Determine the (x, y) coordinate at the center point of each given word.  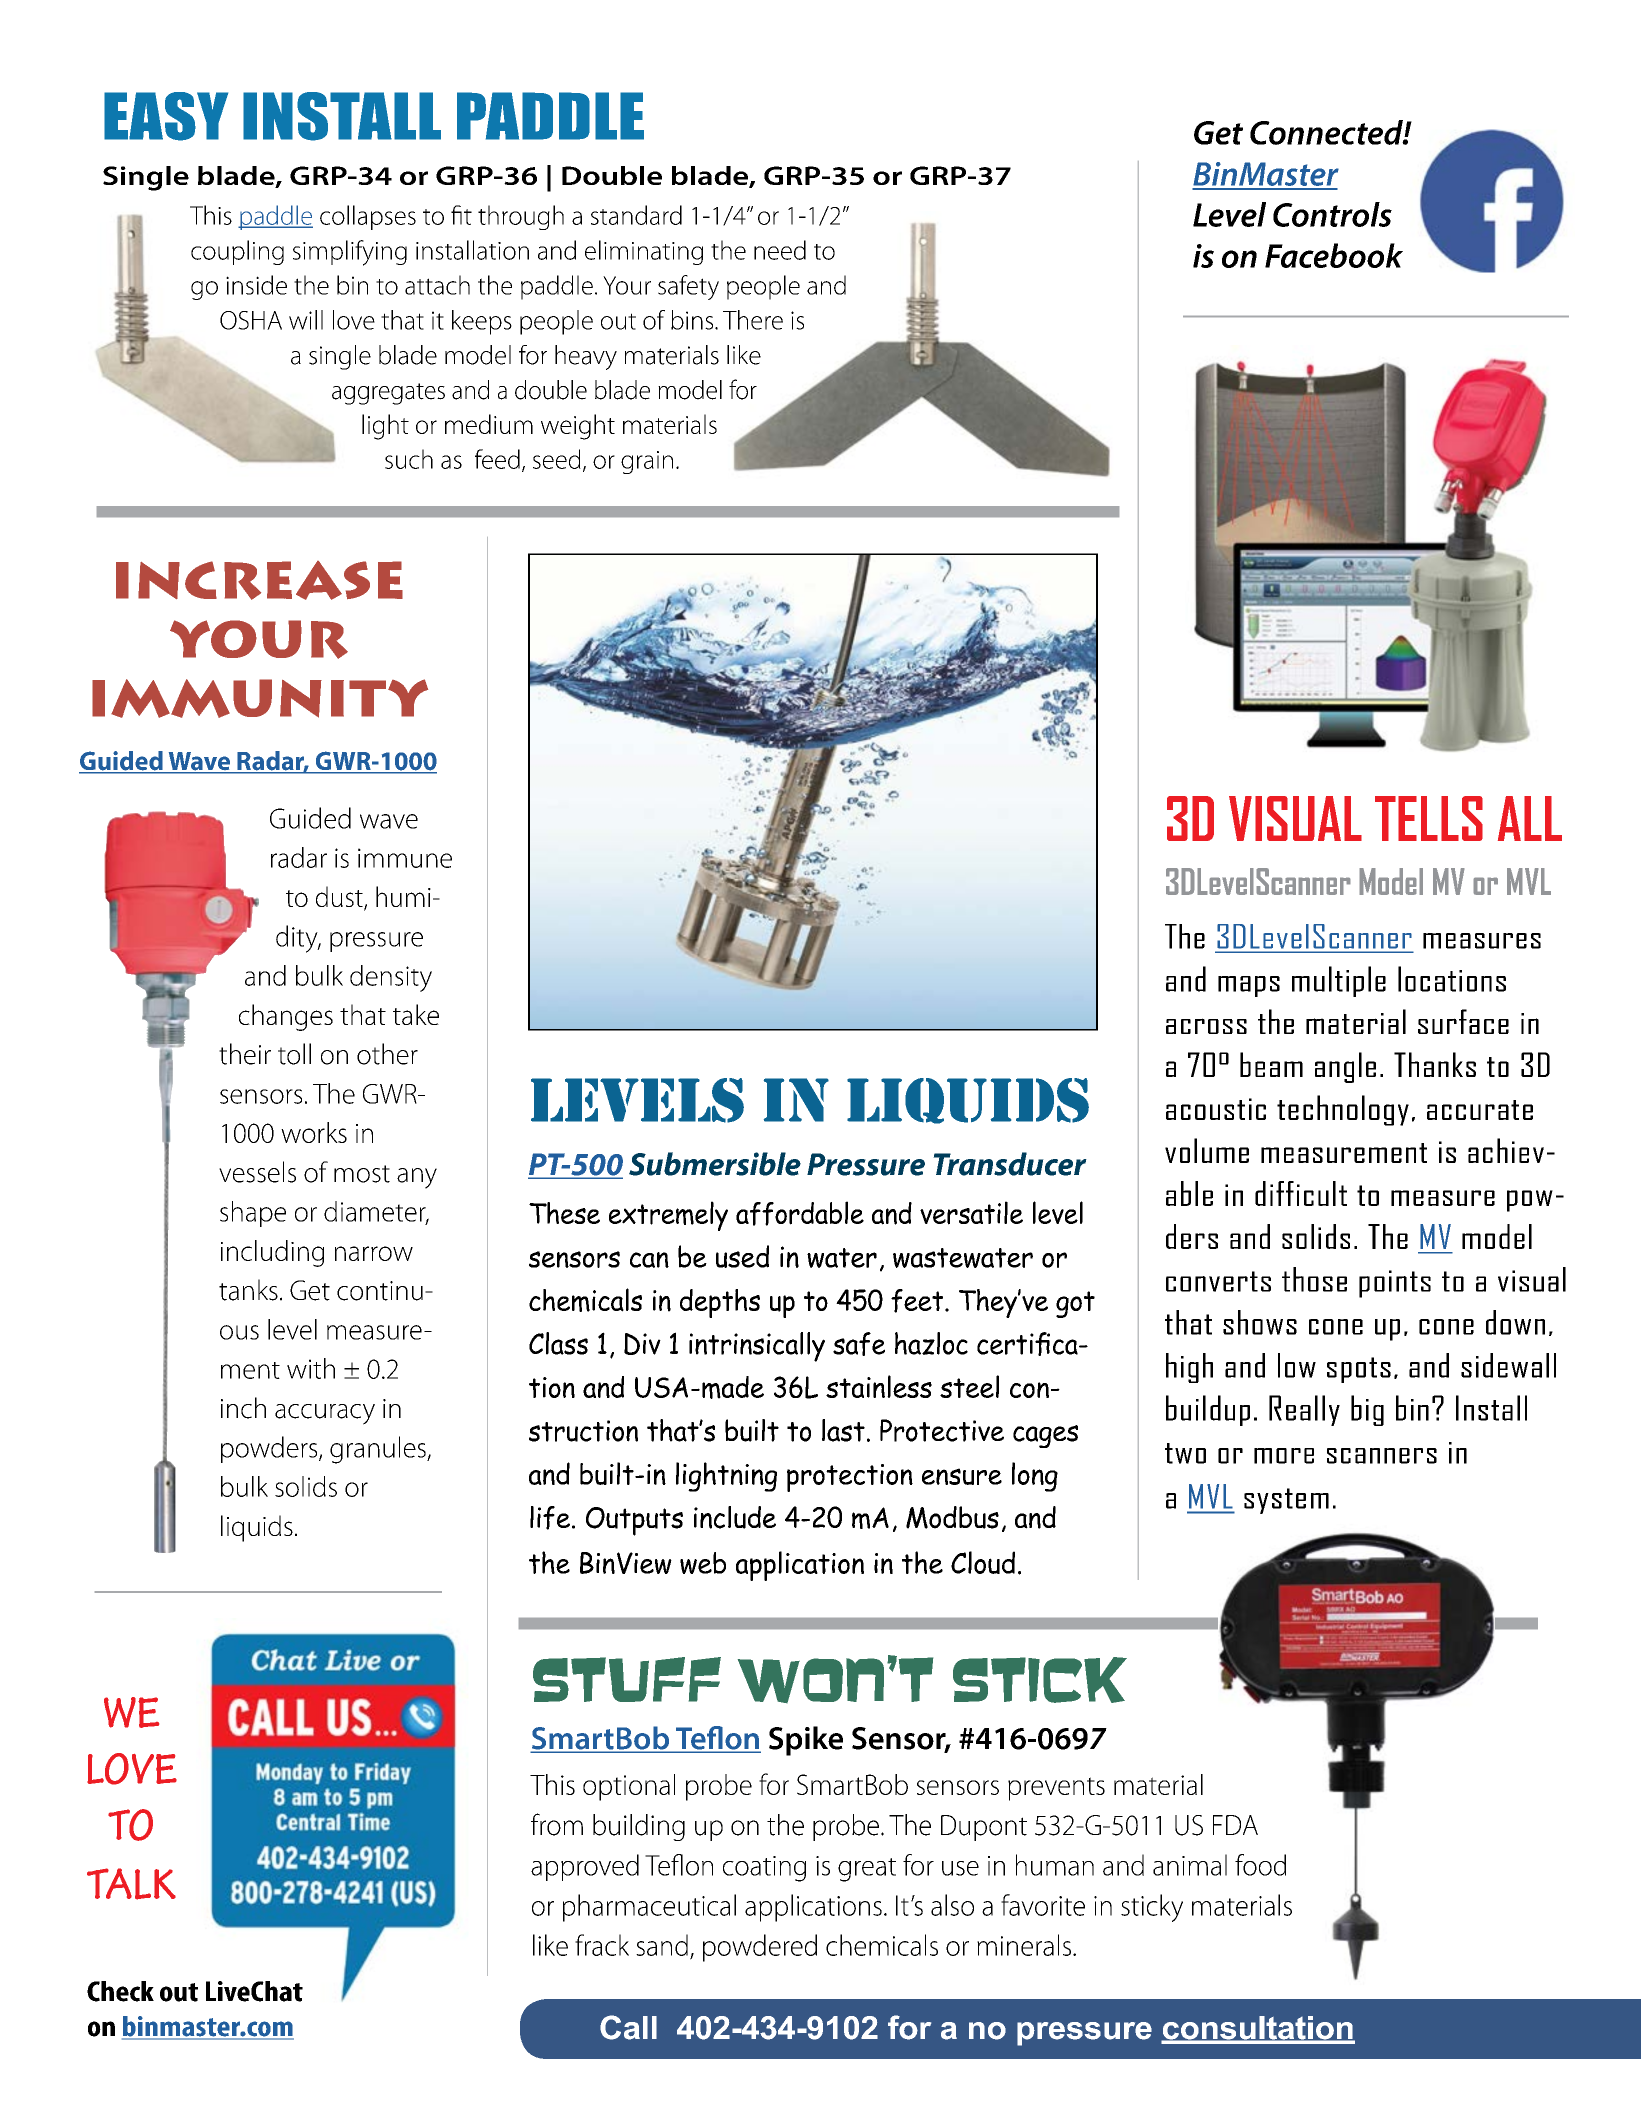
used (742, 1256)
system (1286, 1501)
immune (405, 858)
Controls (1332, 214)
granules (379, 1450)
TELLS (1429, 818)
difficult (1301, 1193)
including (272, 1253)
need (780, 250)
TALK (131, 1884)
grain (647, 462)
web (703, 1563)
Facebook (1334, 255)
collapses (368, 217)
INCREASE (259, 580)
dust (340, 898)
